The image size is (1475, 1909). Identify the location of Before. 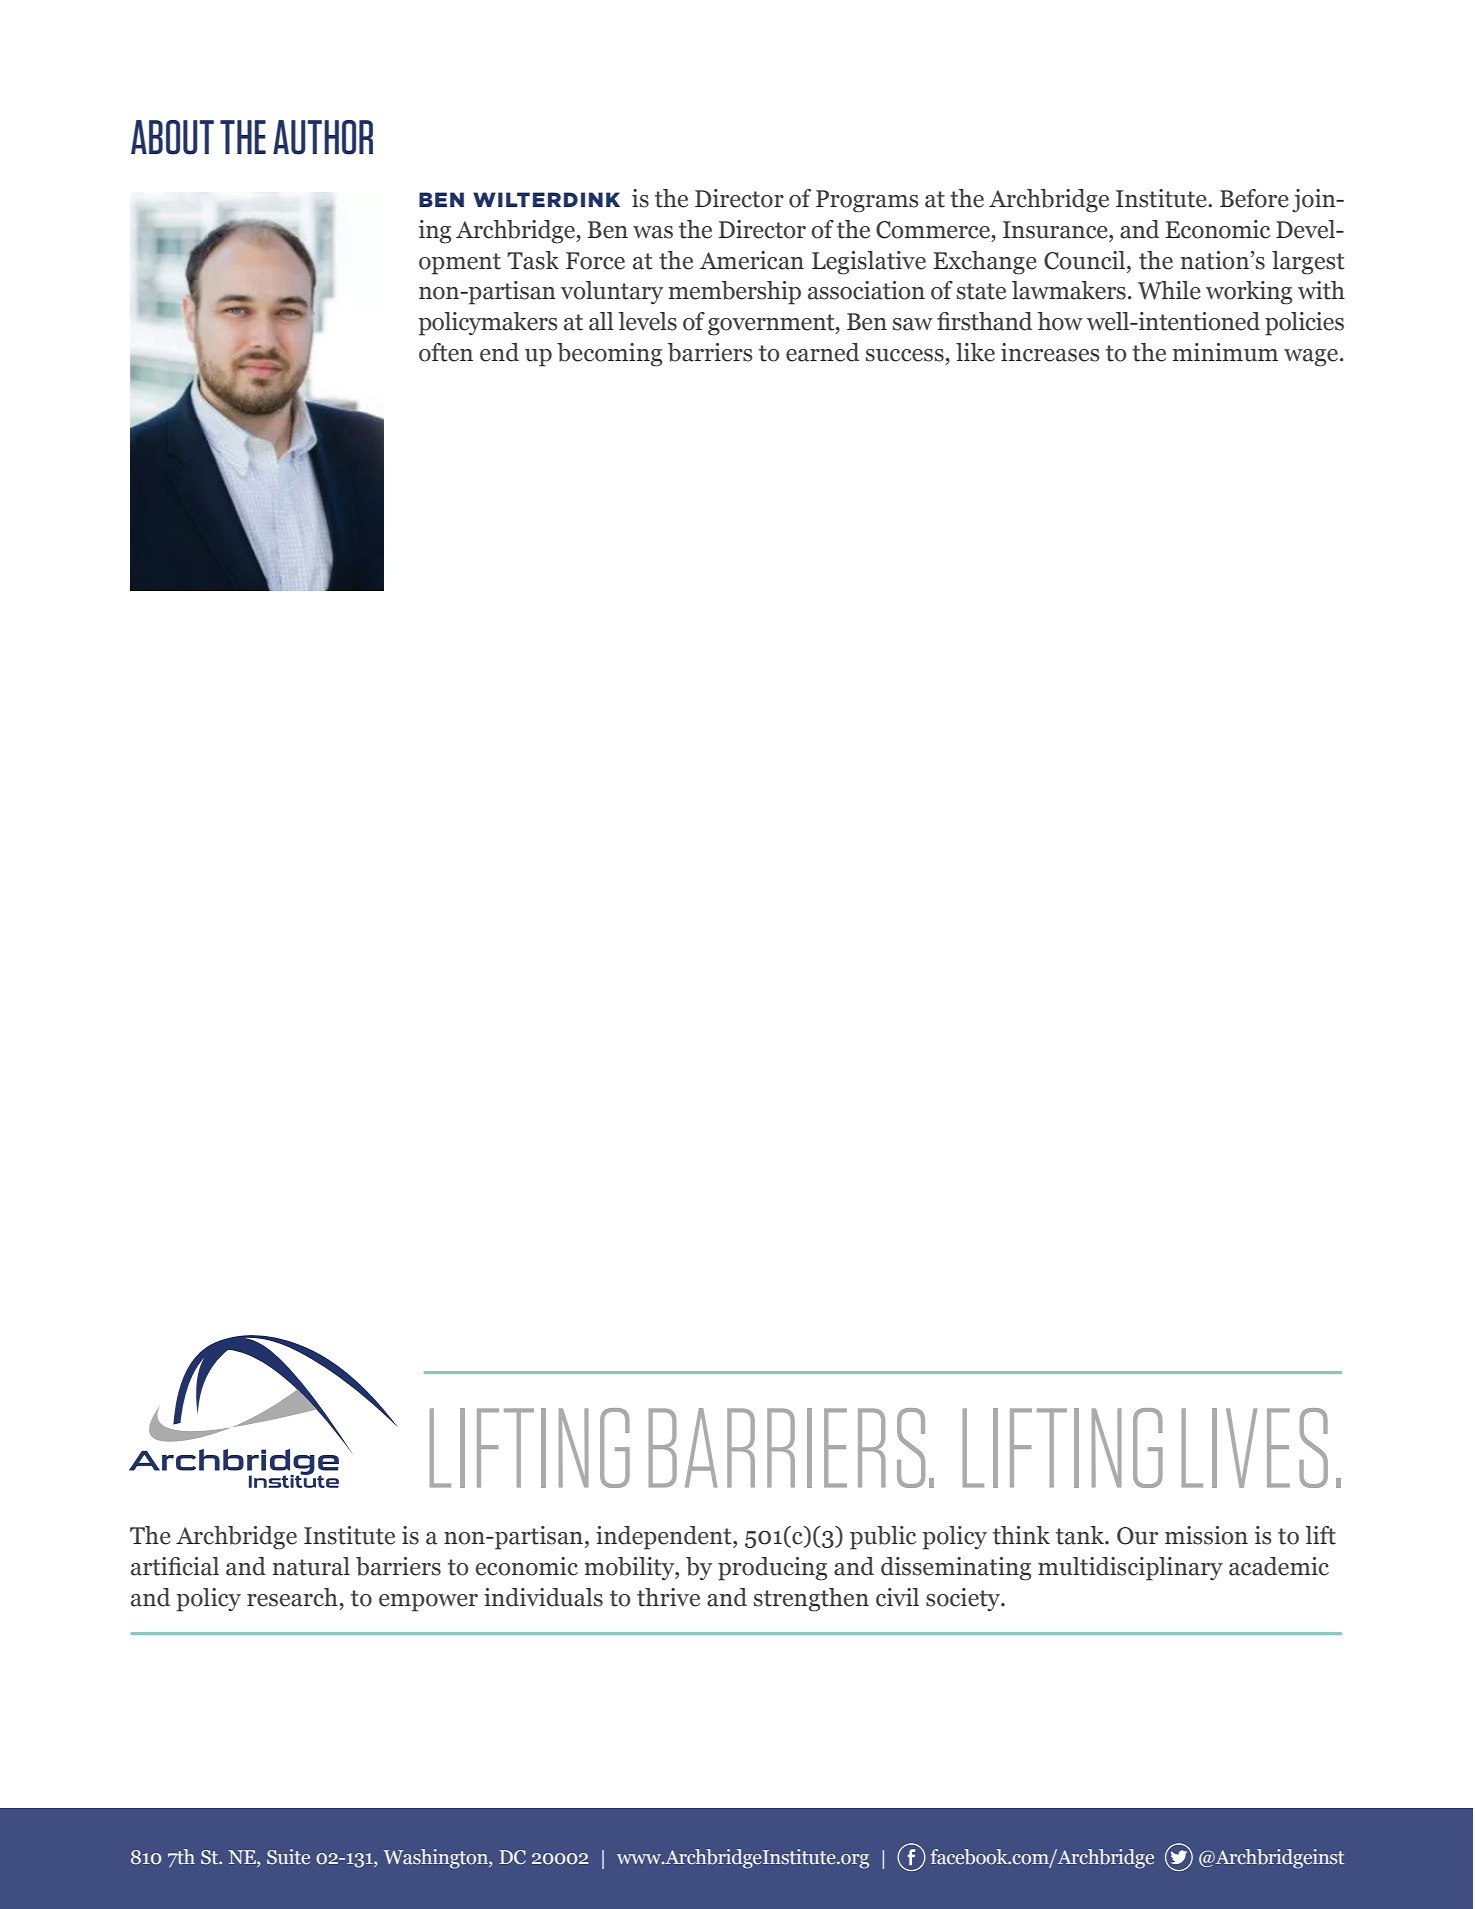
(1254, 198).
